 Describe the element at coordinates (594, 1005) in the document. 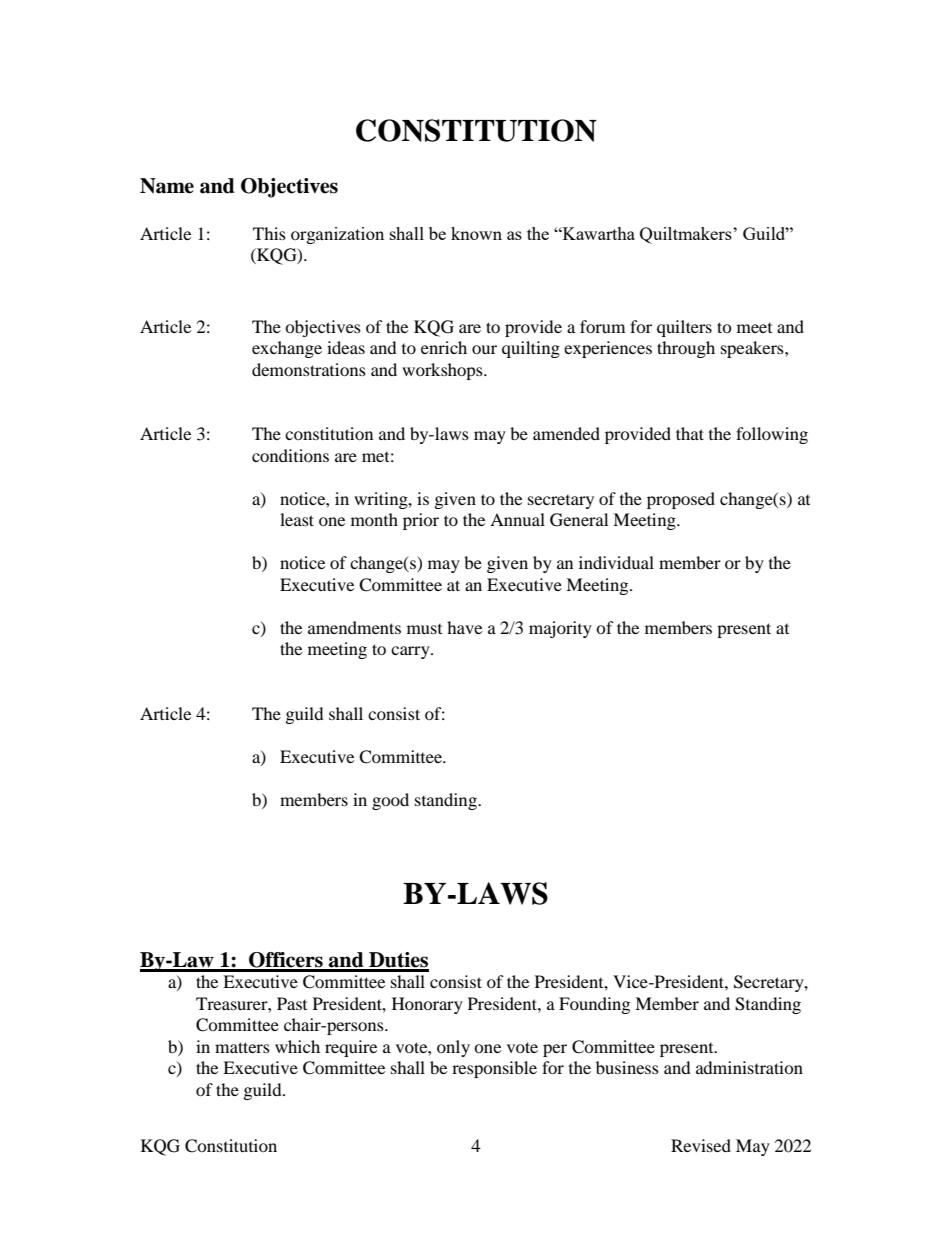

I see `Founding` at that location.
